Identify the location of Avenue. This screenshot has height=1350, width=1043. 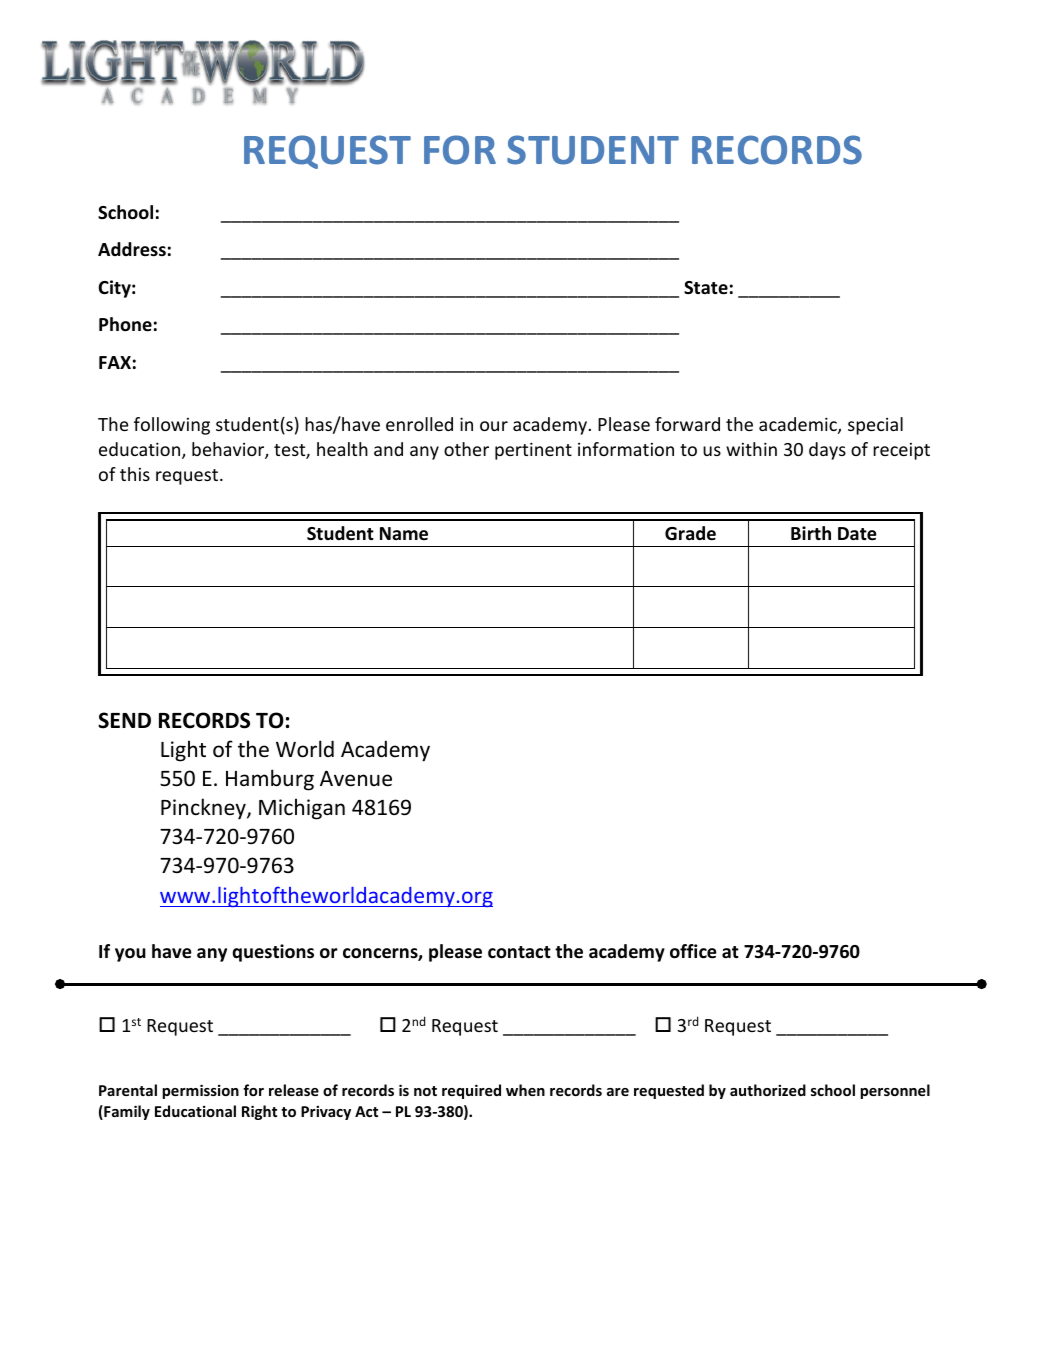
(356, 779).
